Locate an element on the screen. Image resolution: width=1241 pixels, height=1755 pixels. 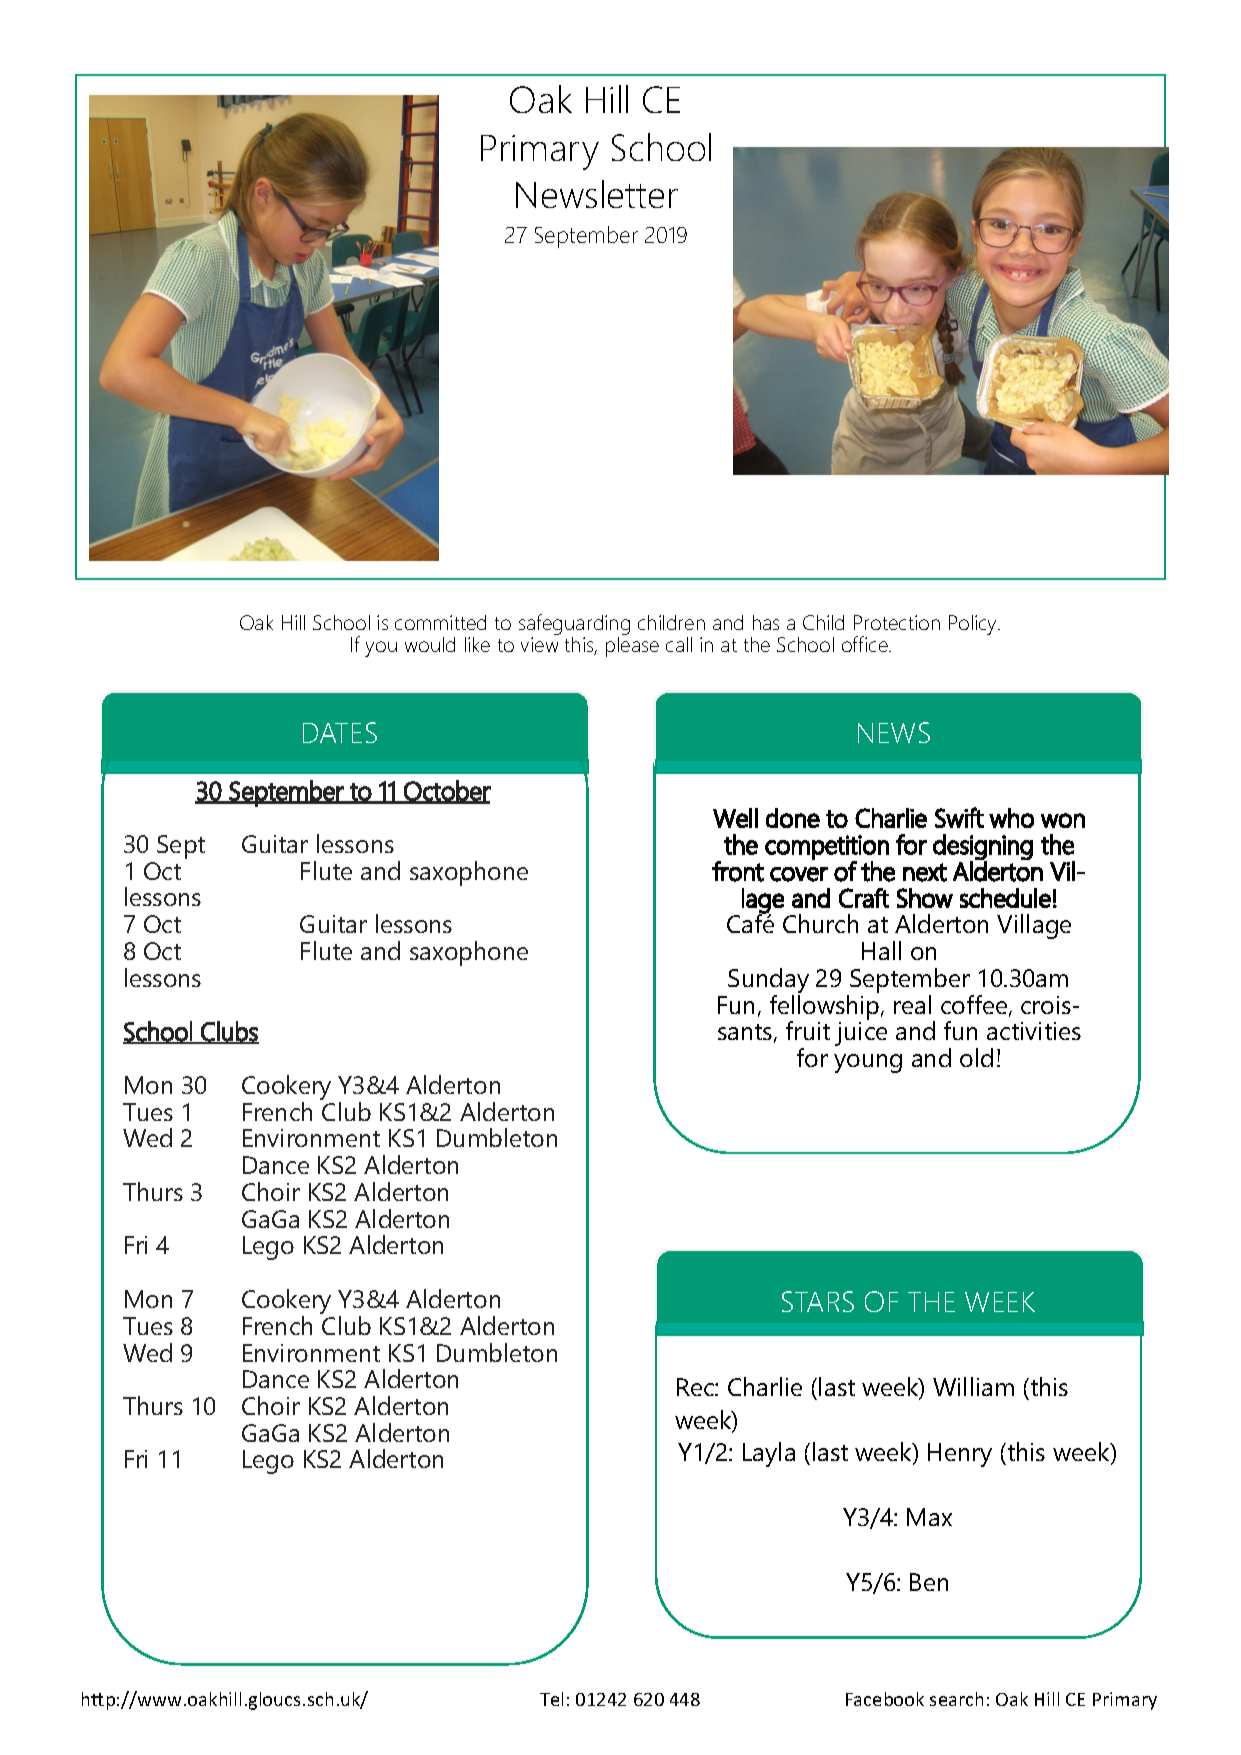
Facebook is located at coordinates (885, 1699).
